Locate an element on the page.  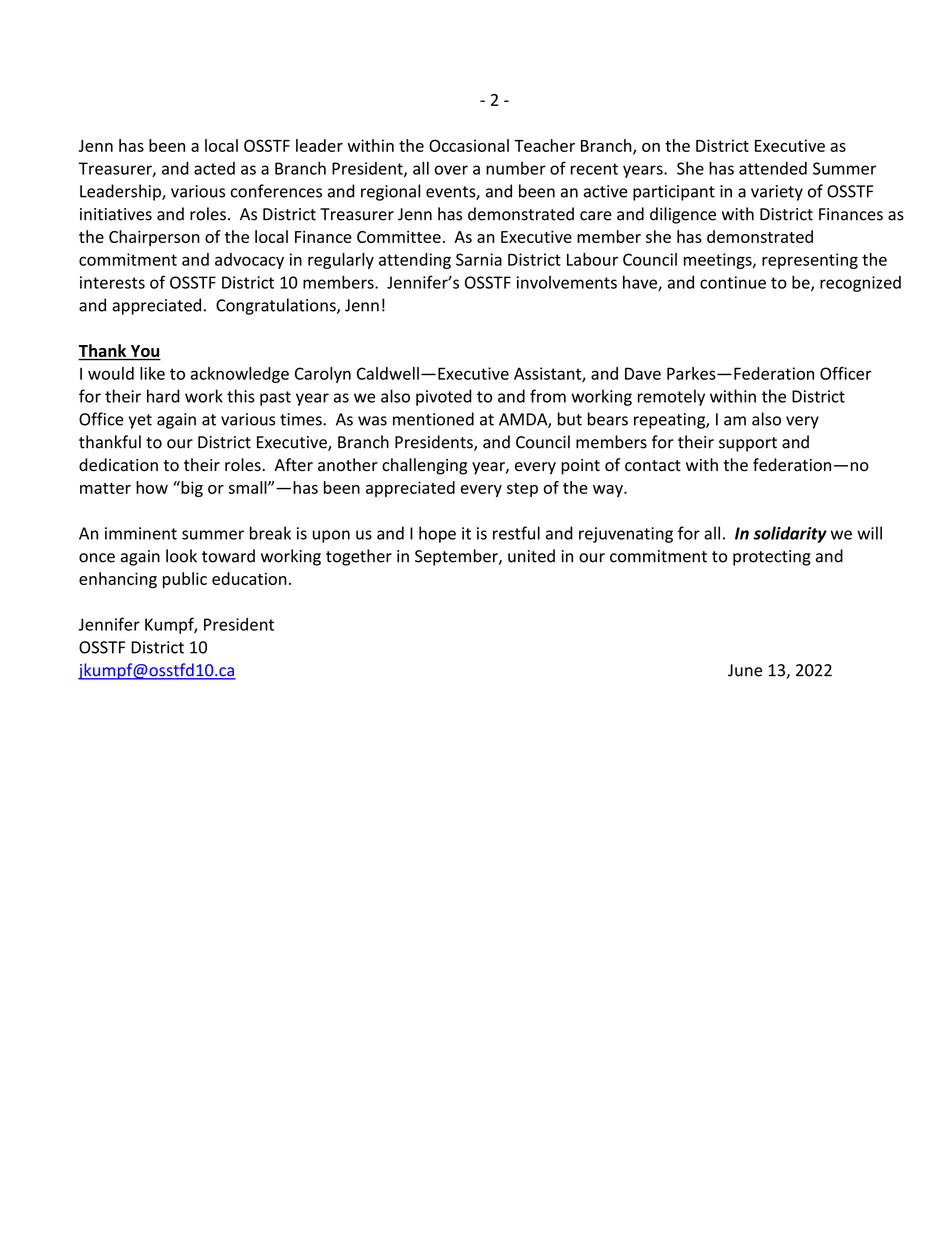
public is located at coordinates (185, 580).
